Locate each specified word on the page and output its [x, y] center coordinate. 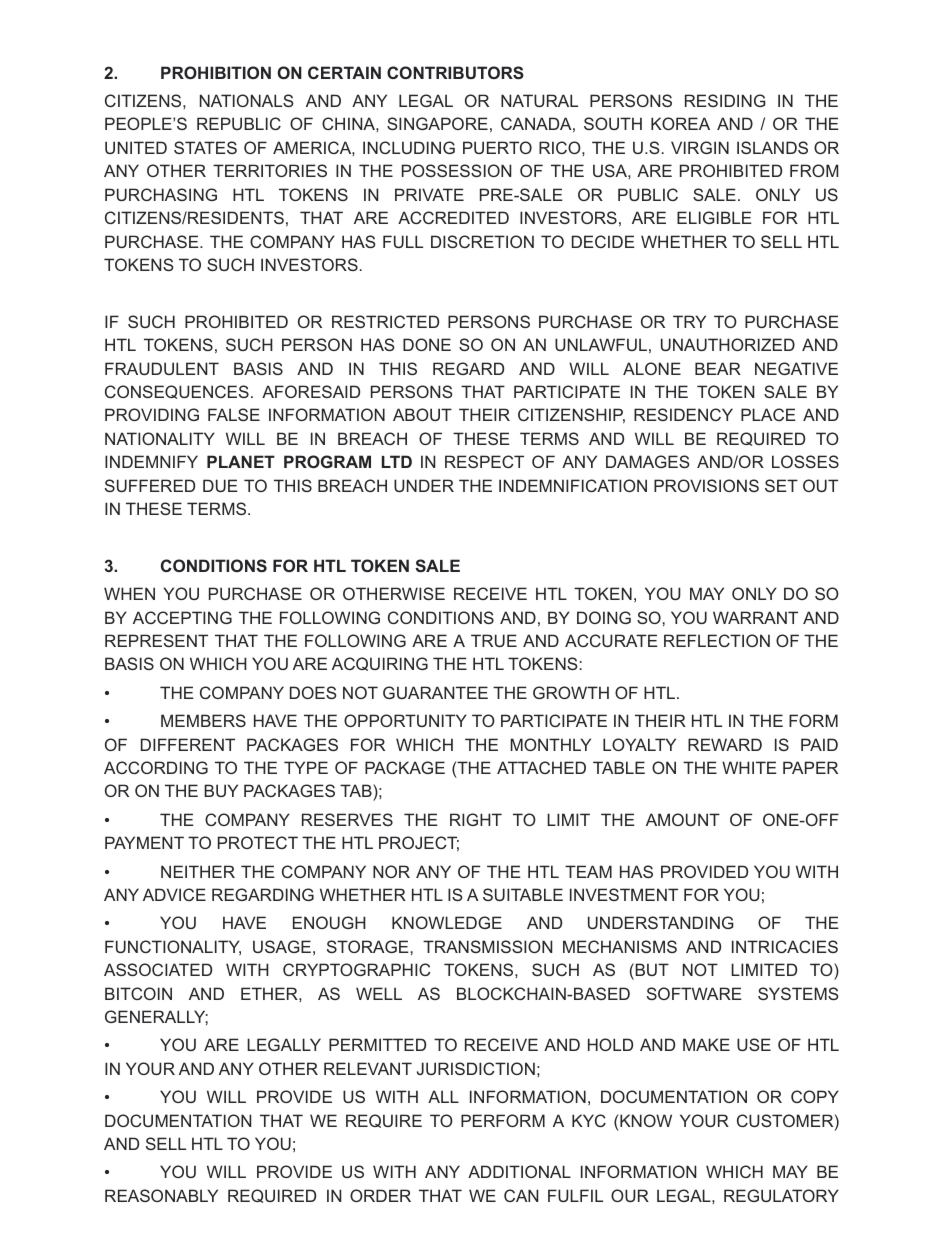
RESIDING [725, 100]
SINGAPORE [437, 123]
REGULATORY [781, 1195]
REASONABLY [161, 1195]
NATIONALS [247, 100]
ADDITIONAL [519, 1171]
